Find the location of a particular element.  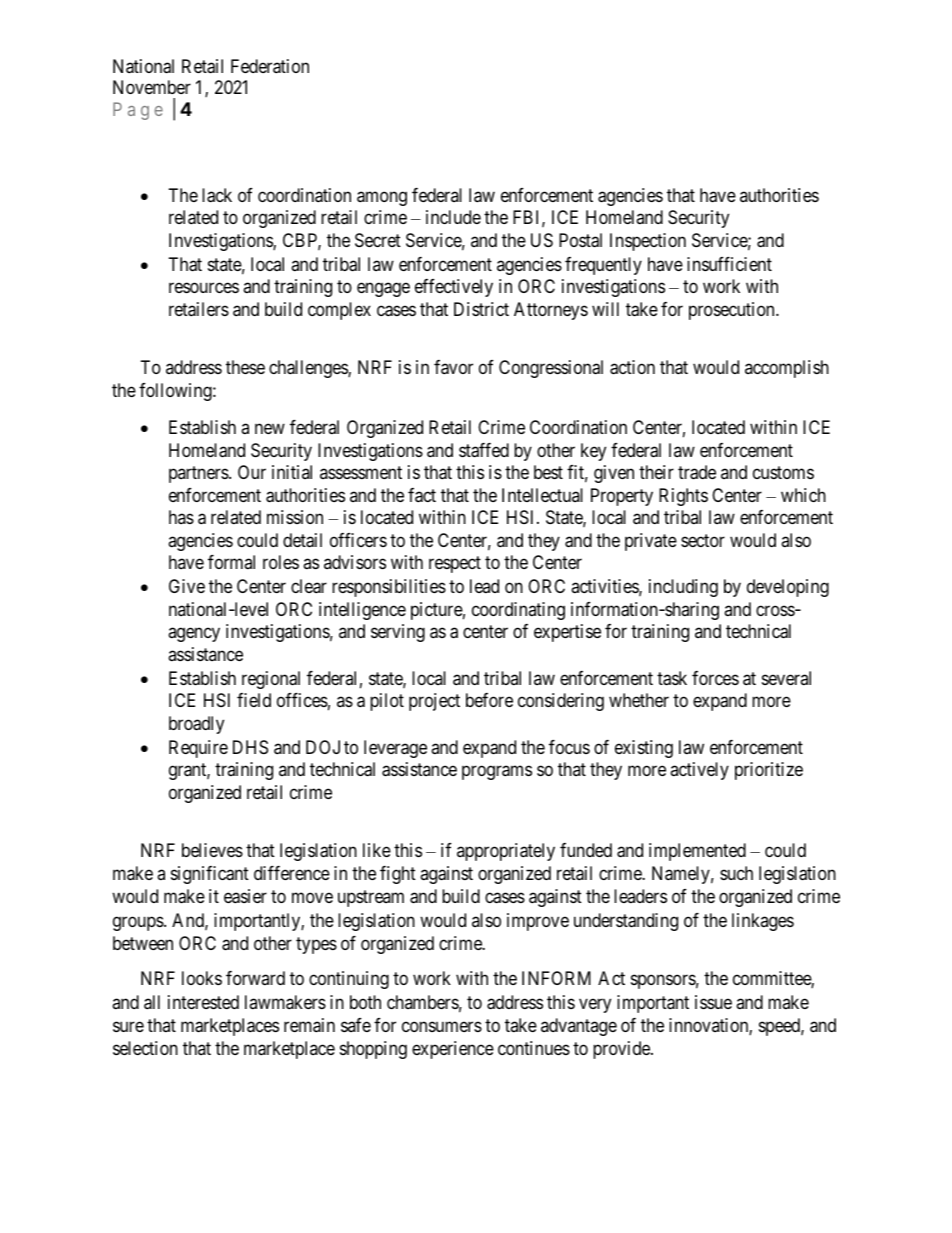

sector is located at coordinates (703, 540).
